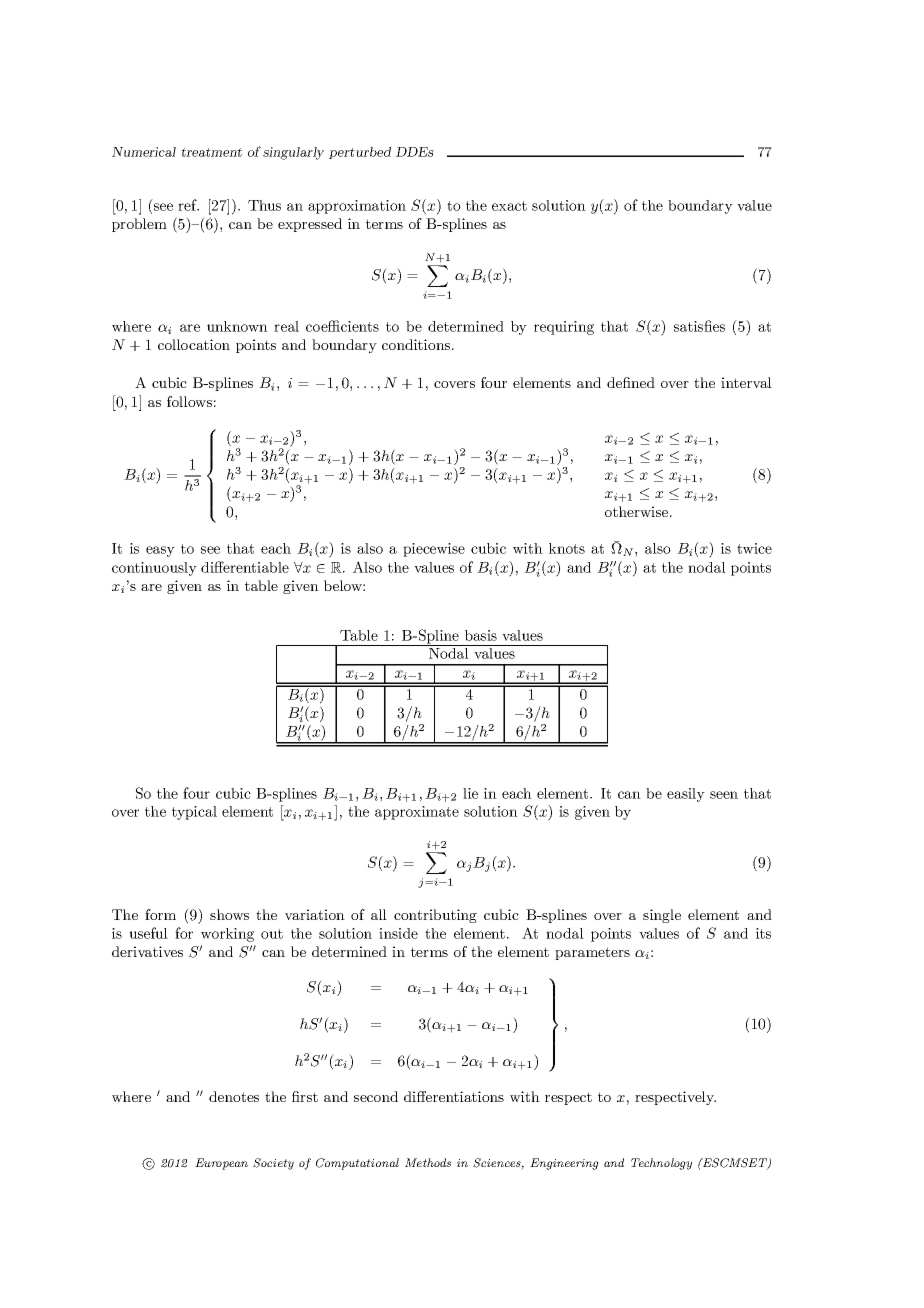 The height and width of the screenshot is (1308, 924). What do you see at coordinates (221, 1164) in the screenshot?
I see `European` at bounding box center [221, 1164].
